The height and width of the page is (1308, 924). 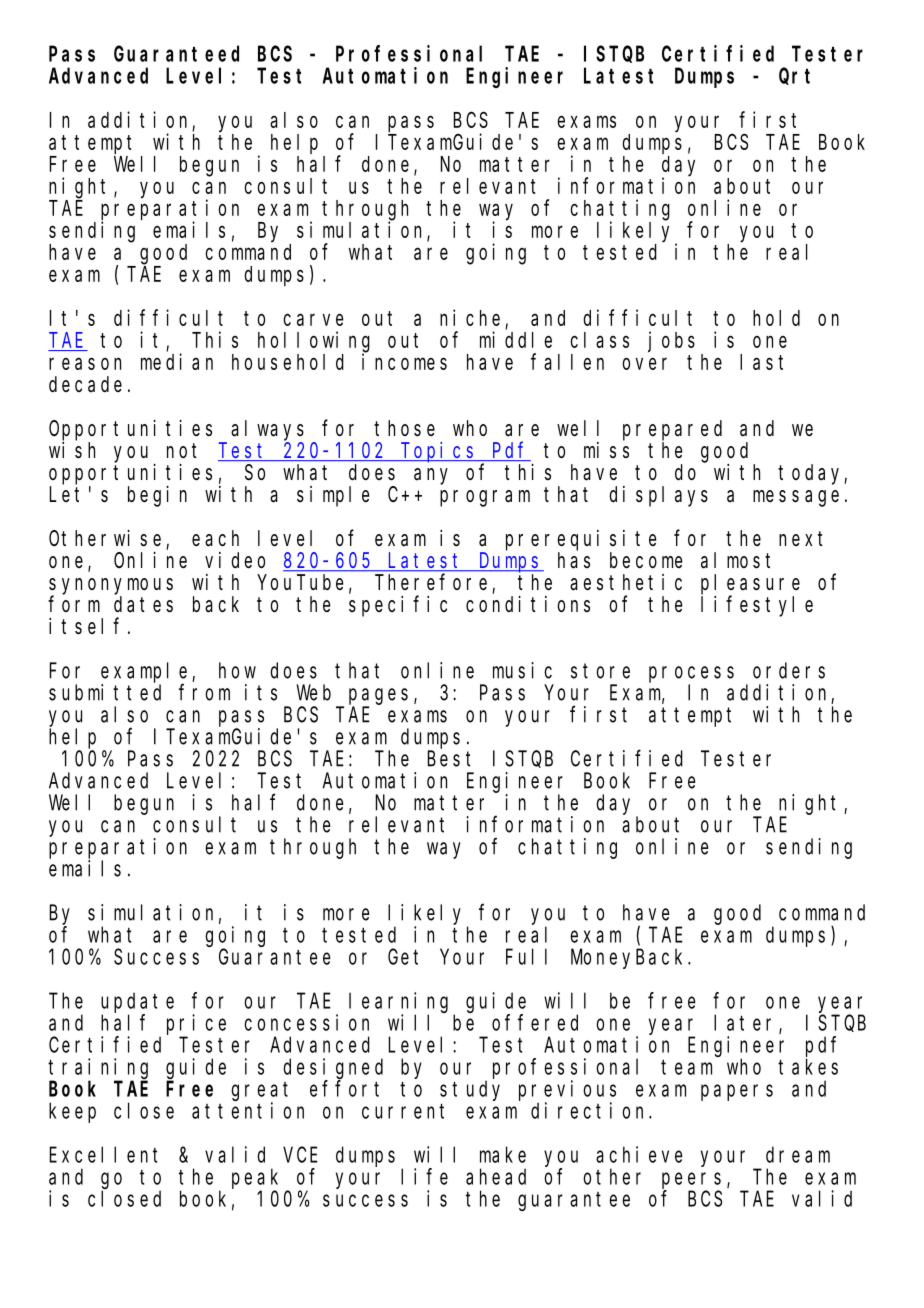 I want to click on become, so click(x=646, y=560).
